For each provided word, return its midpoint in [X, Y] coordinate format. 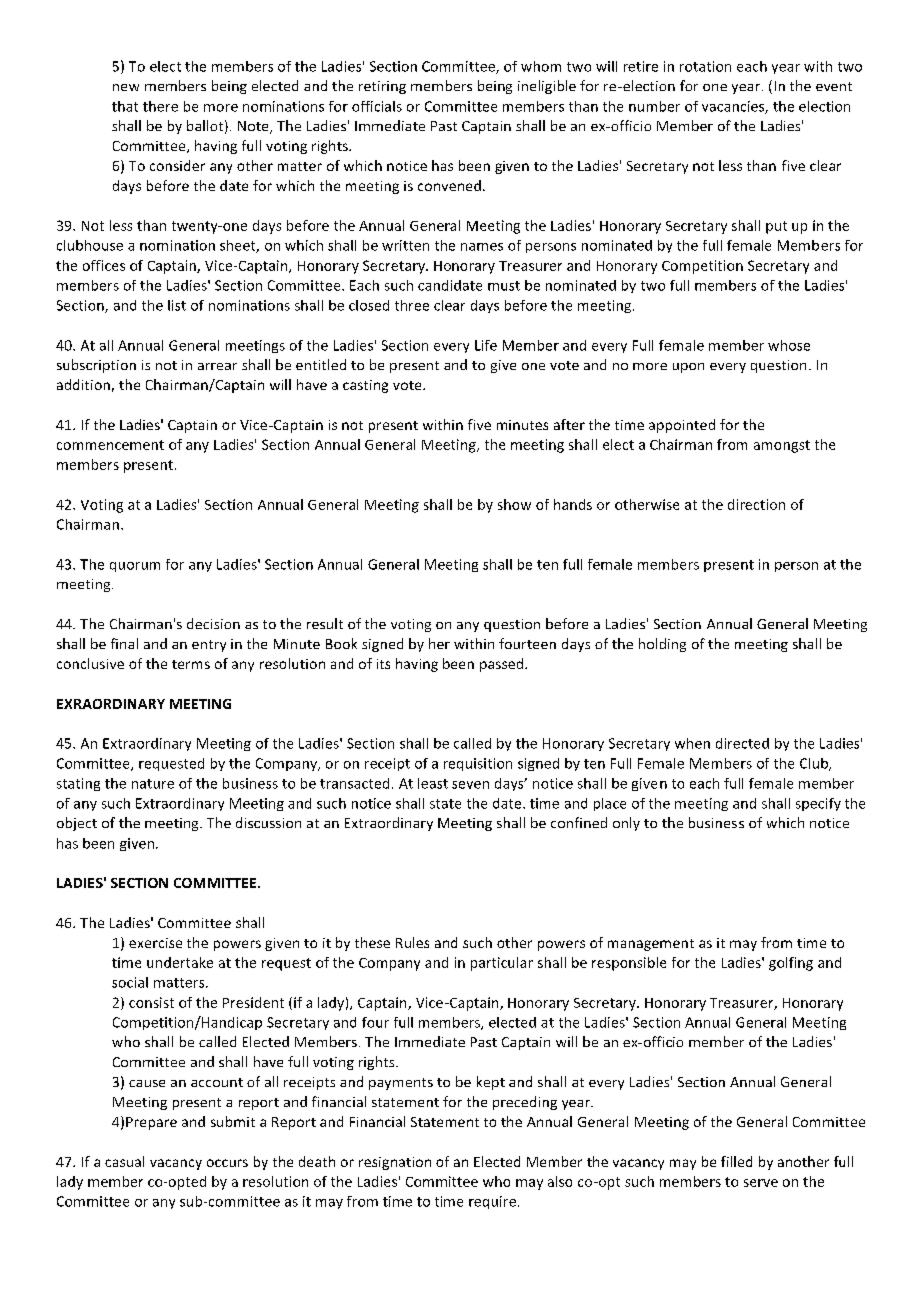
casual [124, 1161]
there [160, 106]
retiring [382, 87]
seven [470, 785]
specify [818, 804]
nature [153, 784]
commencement [110, 445]
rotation [705, 66]
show [514, 504]
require [492, 1202]
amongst [782, 446]
